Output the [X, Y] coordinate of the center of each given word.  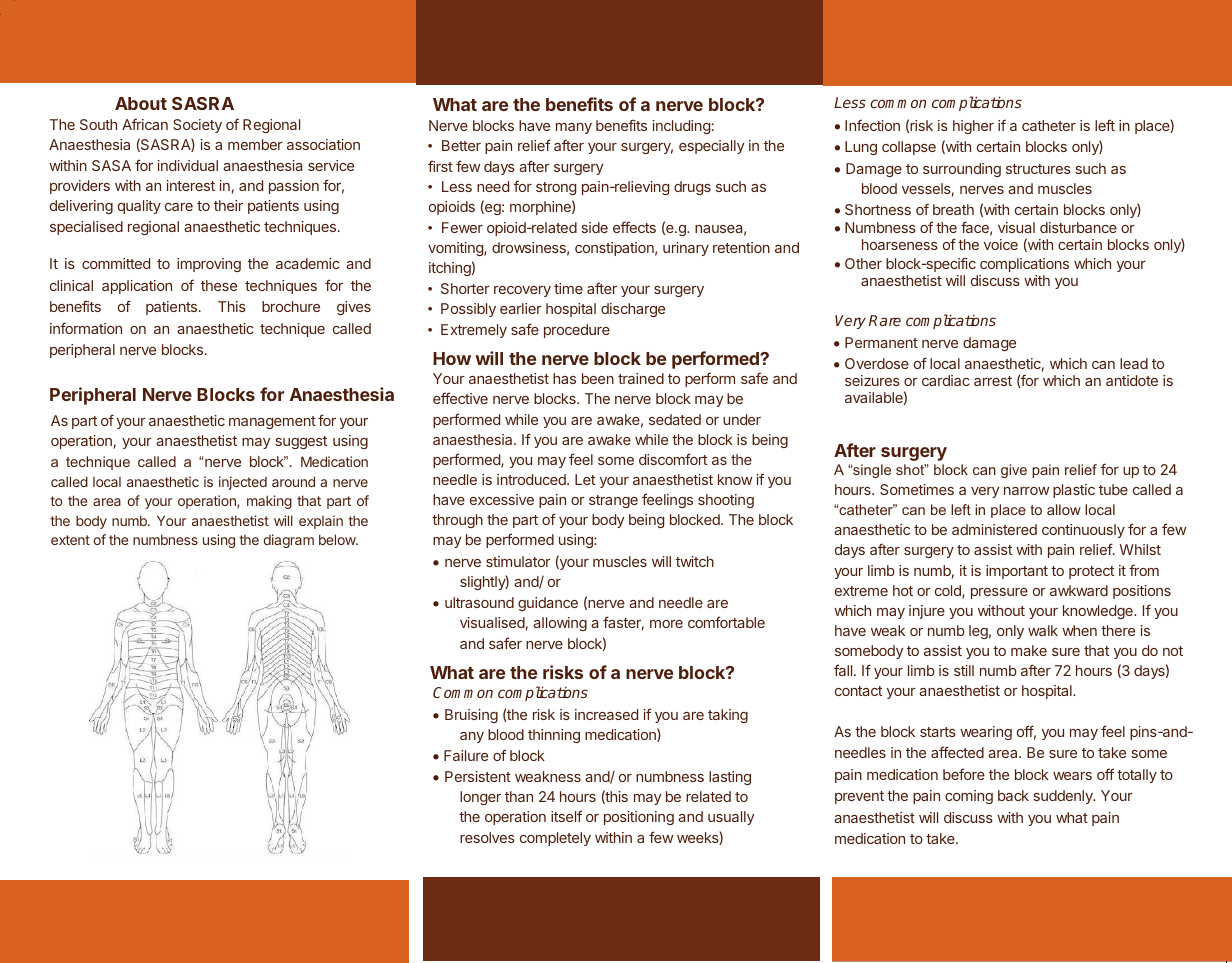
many [574, 128]
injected [243, 483]
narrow [1026, 491]
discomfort [673, 459]
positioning [639, 818]
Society [197, 126]
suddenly [1064, 797]
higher [973, 127]
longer [480, 798]
